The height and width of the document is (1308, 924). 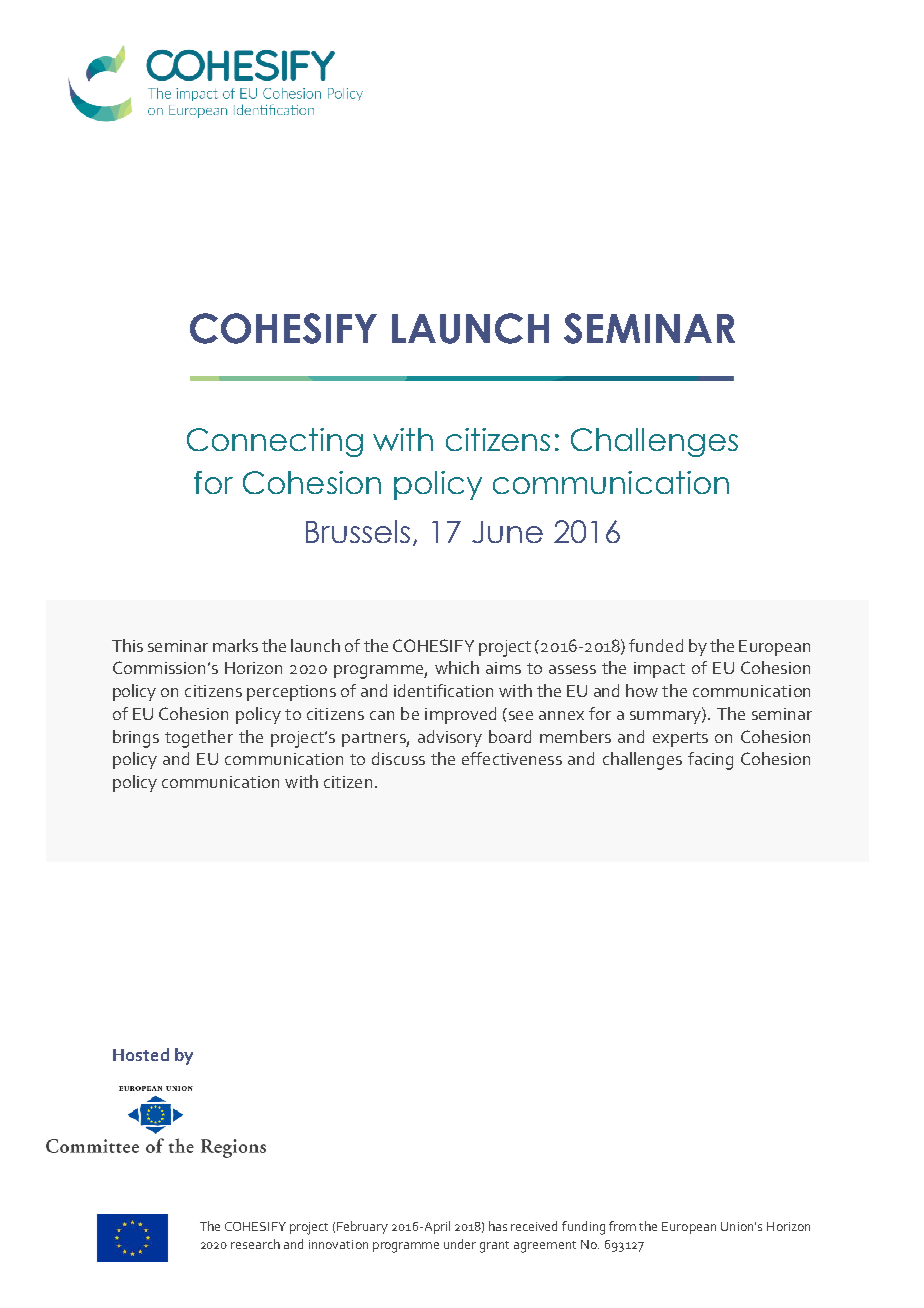 I want to click on from, so click(x=622, y=1226).
